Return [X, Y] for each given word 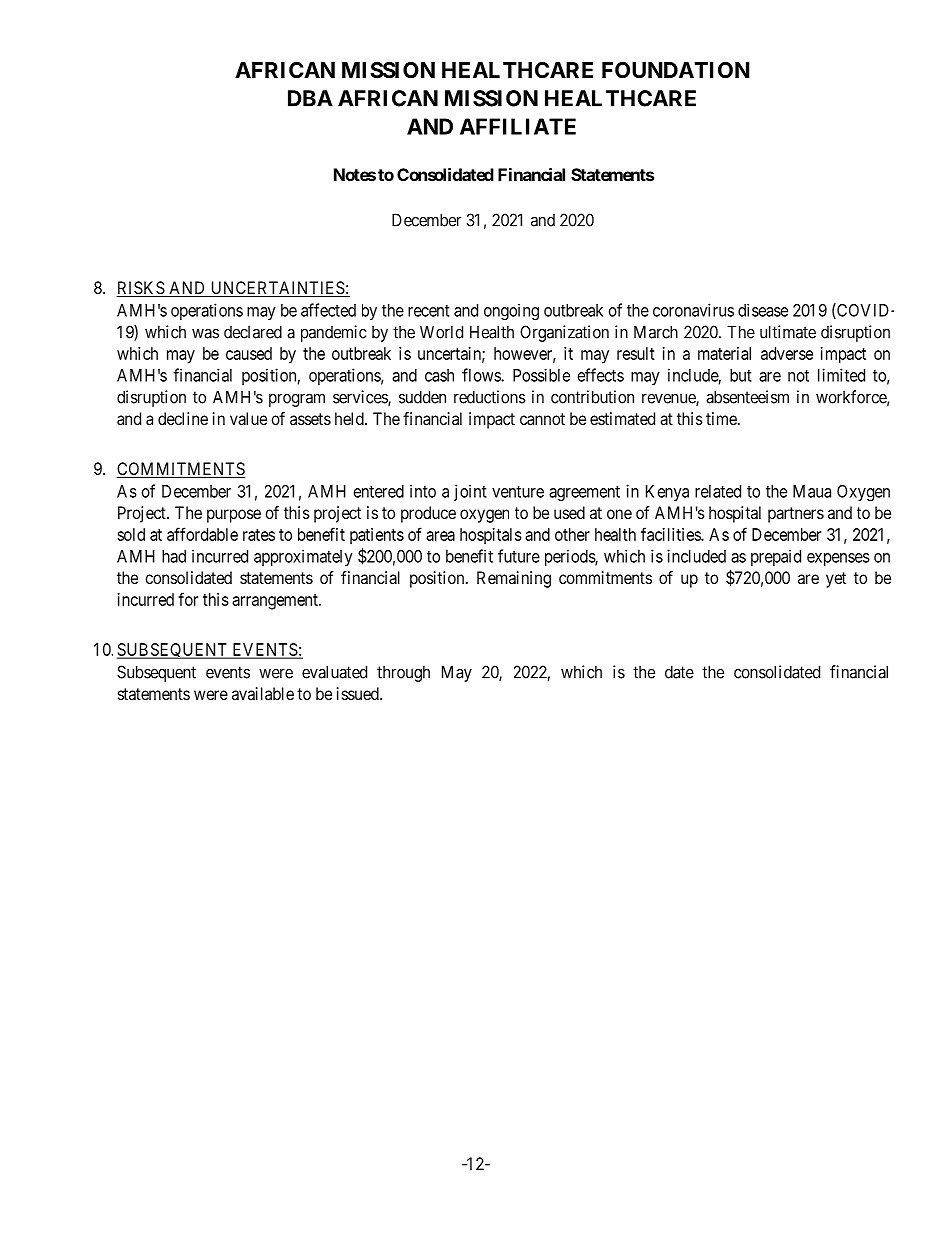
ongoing [511, 312]
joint [470, 492]
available [263, 693]
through [403, 673]
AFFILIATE [518, 126]
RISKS [141, 289]
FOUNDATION [676, 70]
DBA [310, 98]
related [718, 491]
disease [763, 310]
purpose [234, 516]
